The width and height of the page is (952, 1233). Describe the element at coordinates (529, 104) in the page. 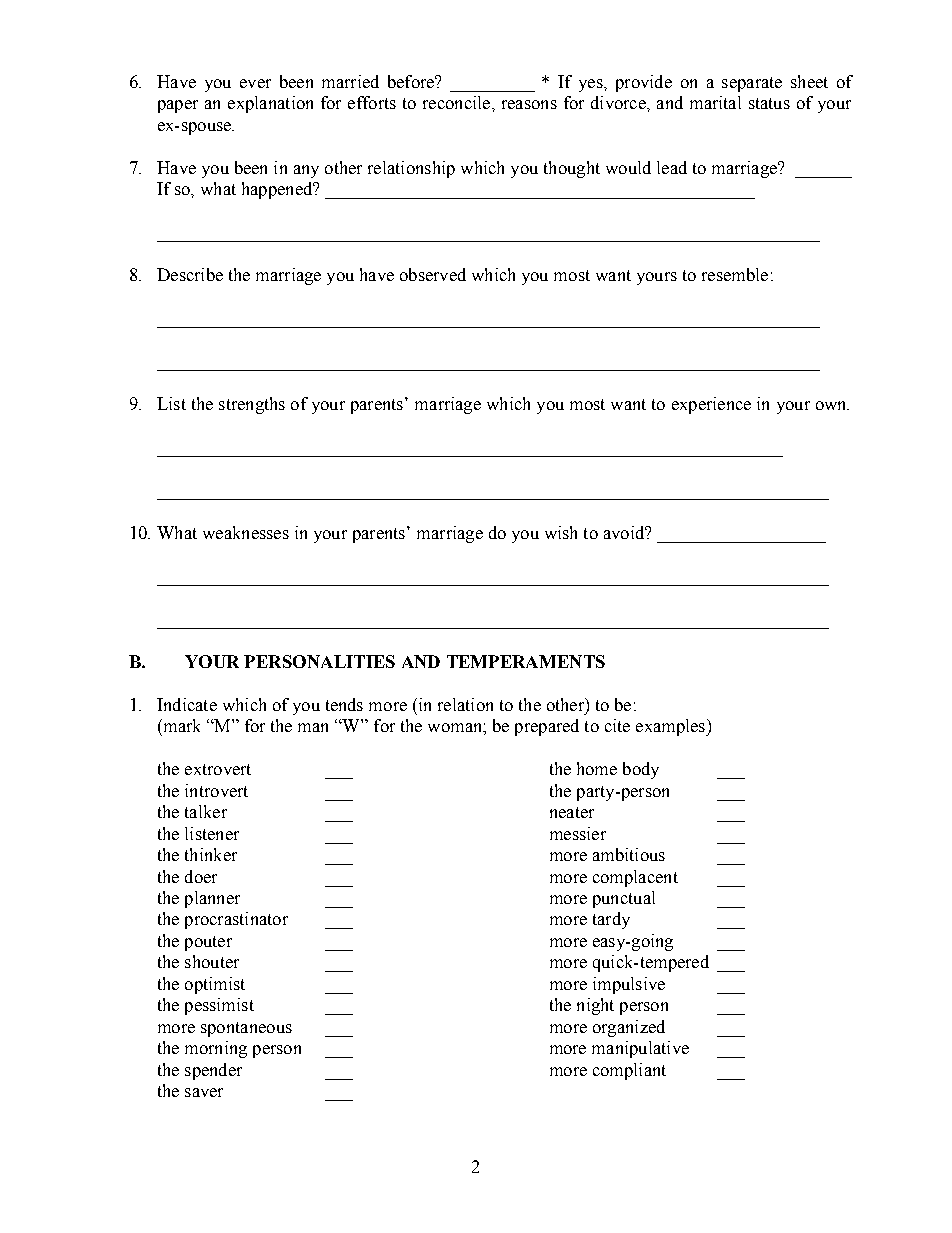

I see `reasons` at that location.
